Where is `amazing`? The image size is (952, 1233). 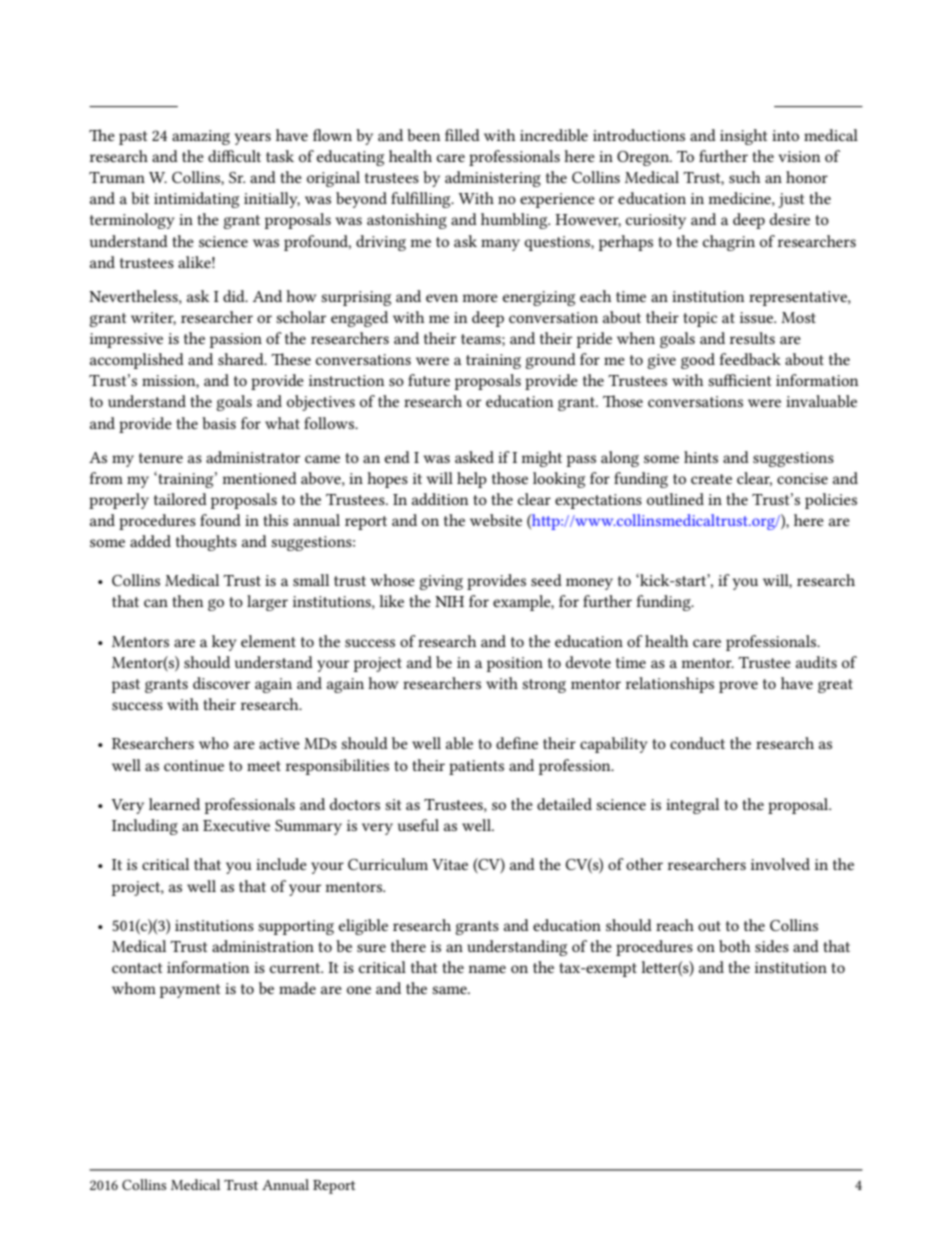 amazing is located at coordinates (201, 137).
